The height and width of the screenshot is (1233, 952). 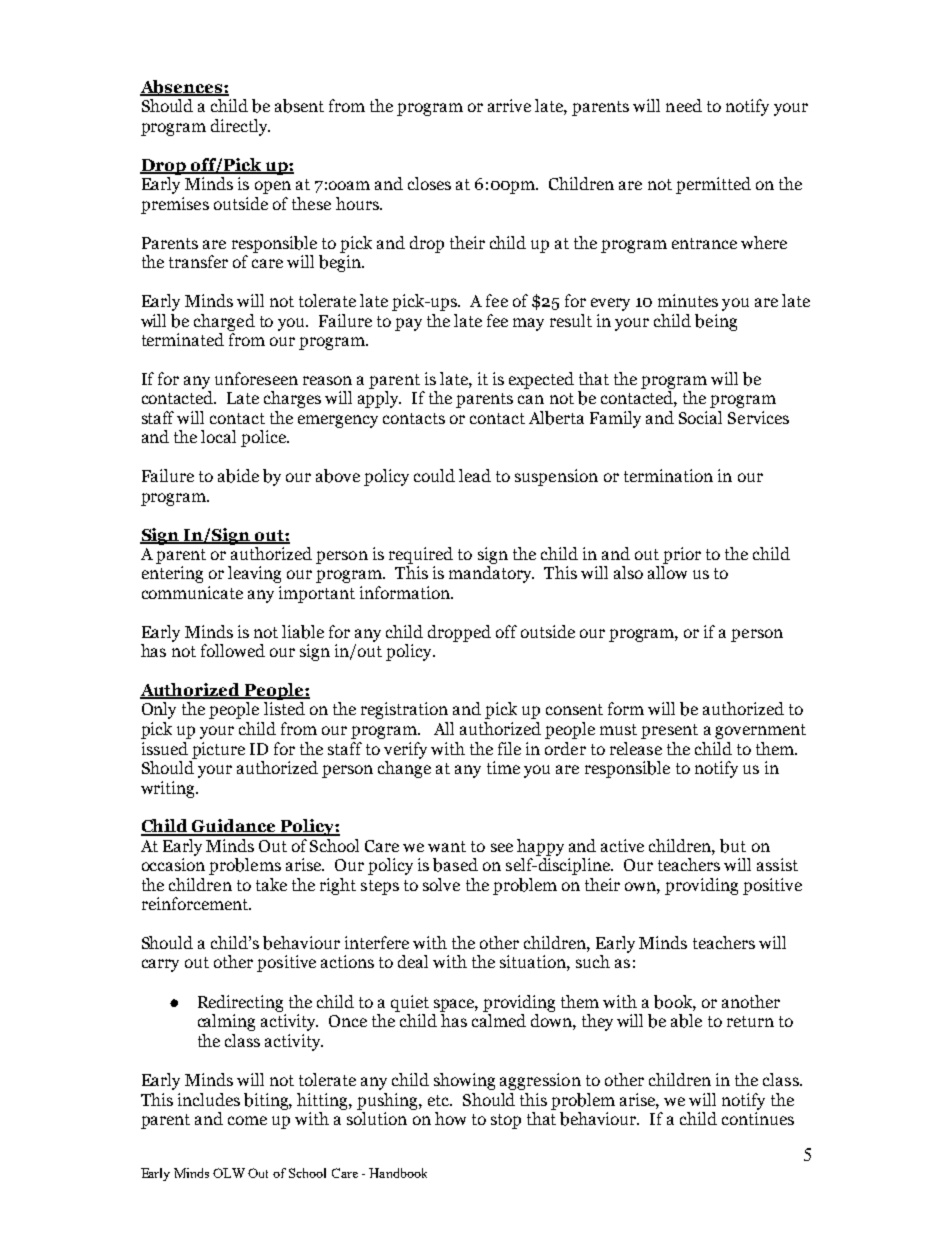 I want to click on mandatory, so click(x=491, y=574).
